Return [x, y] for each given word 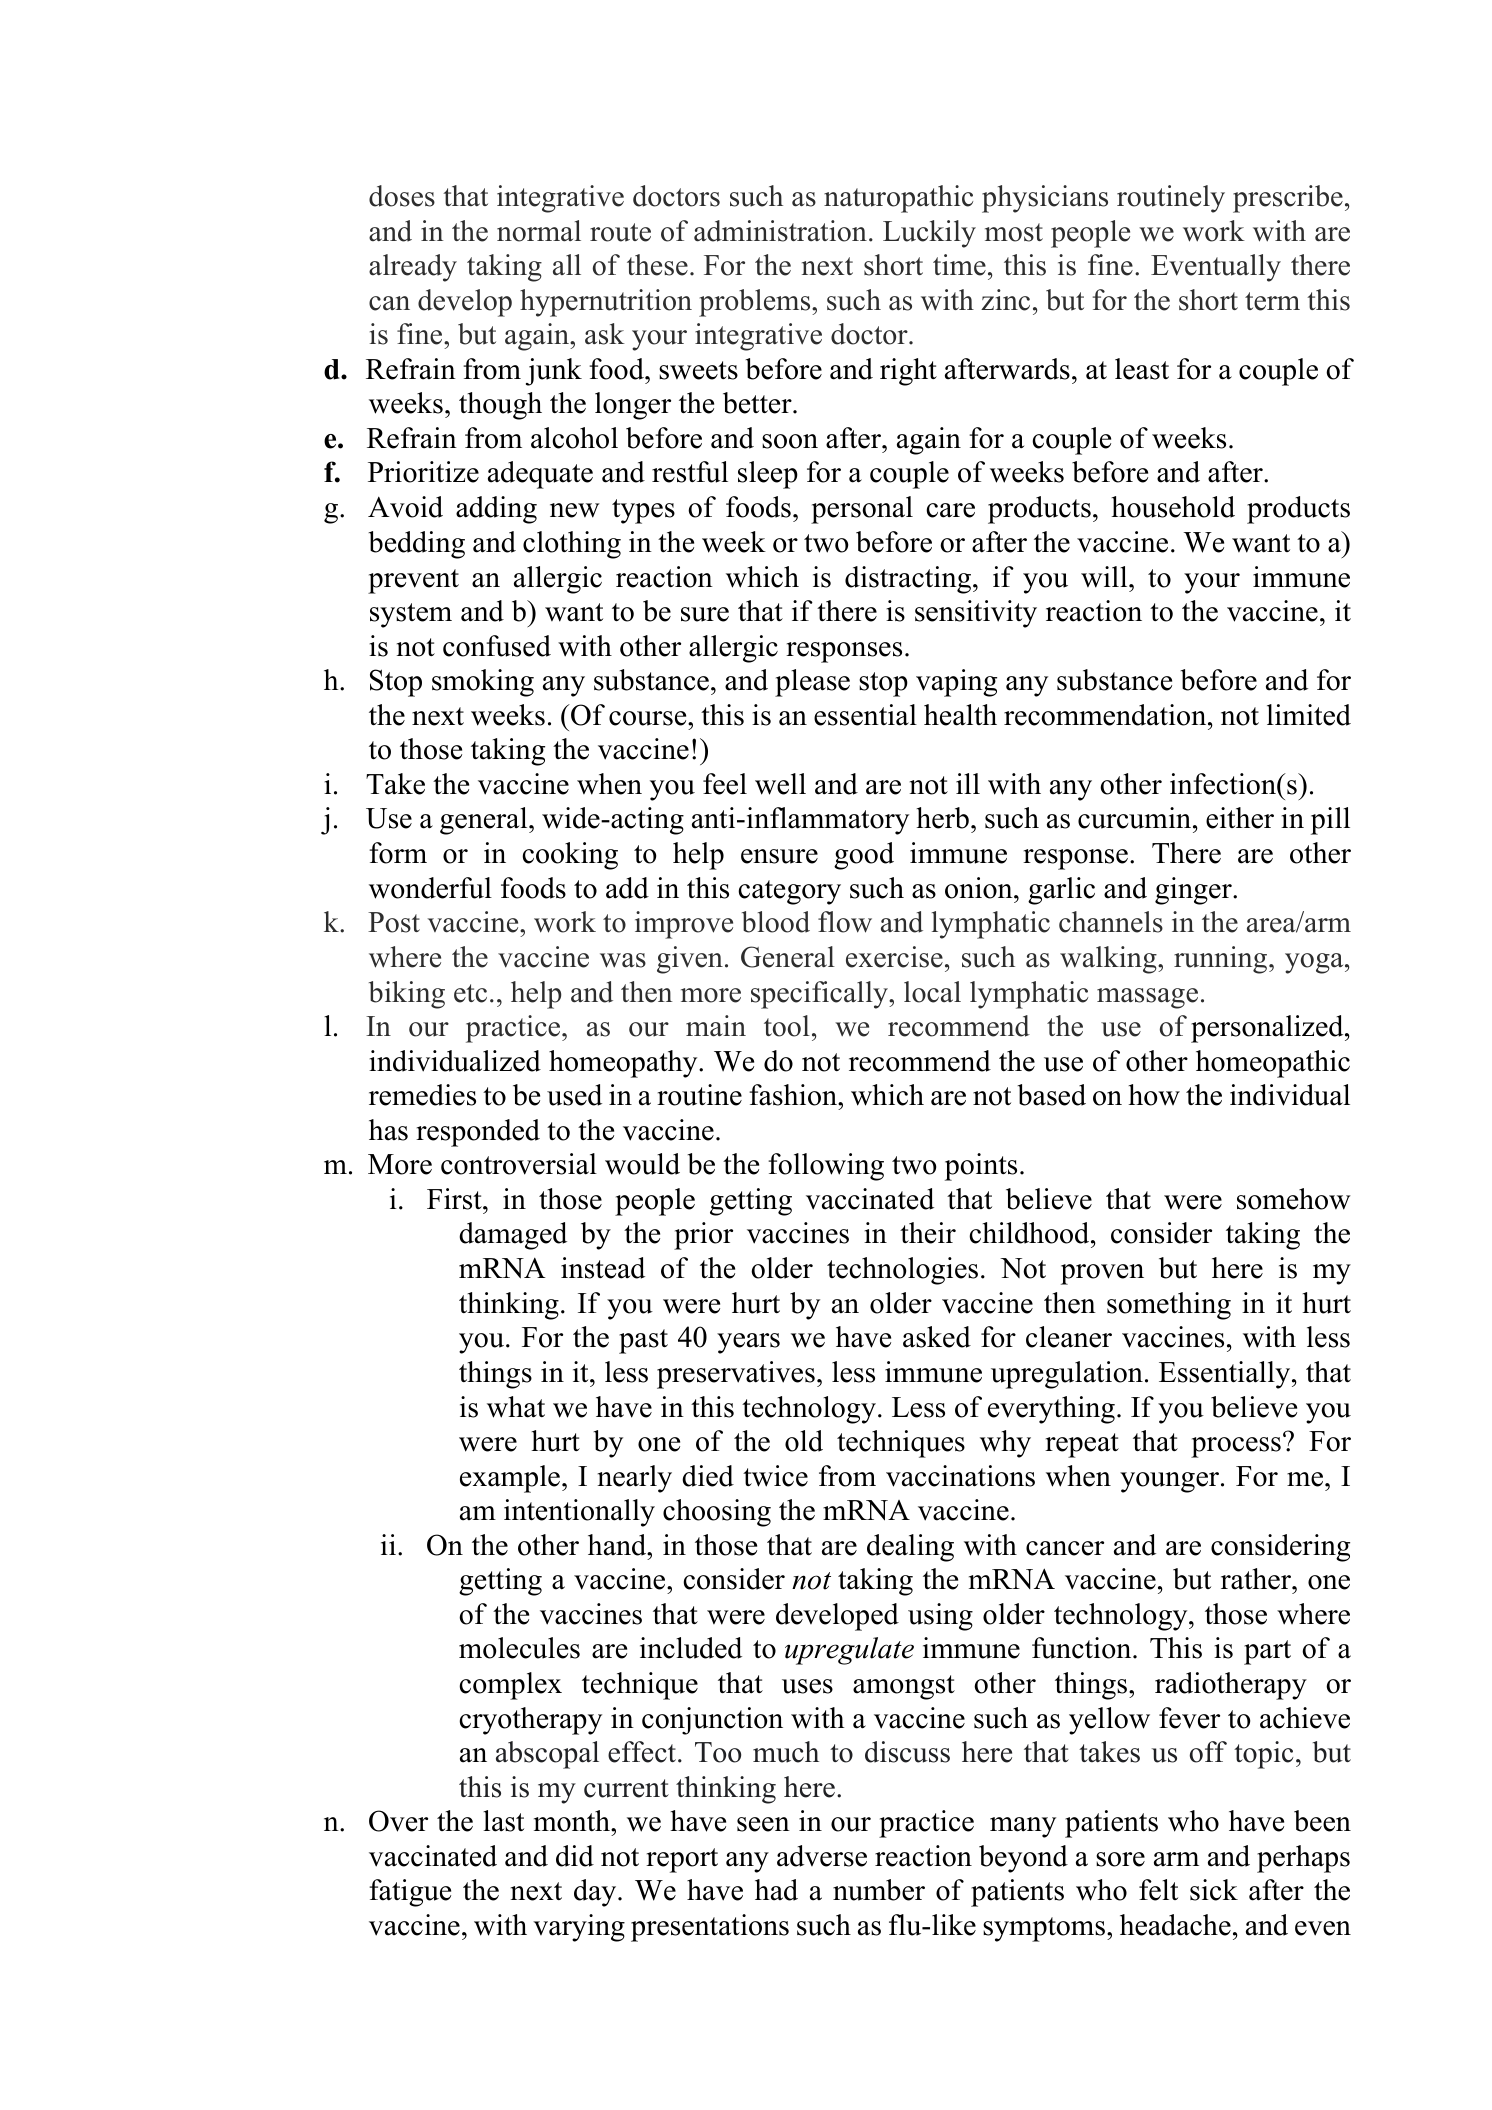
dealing [910, 1548]
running [1222, 960]
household [1173, 507]
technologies [902, 1271]
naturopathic [898, 199]
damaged [513, 1236]
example [510, 1479]
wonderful [430, 888]
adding [496, 510]
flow [845, 922]
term [1272, 301]
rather [1257, 1579]
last [503, 1821]
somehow [1294, 1199]
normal [539, 231]
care [950, 510]
